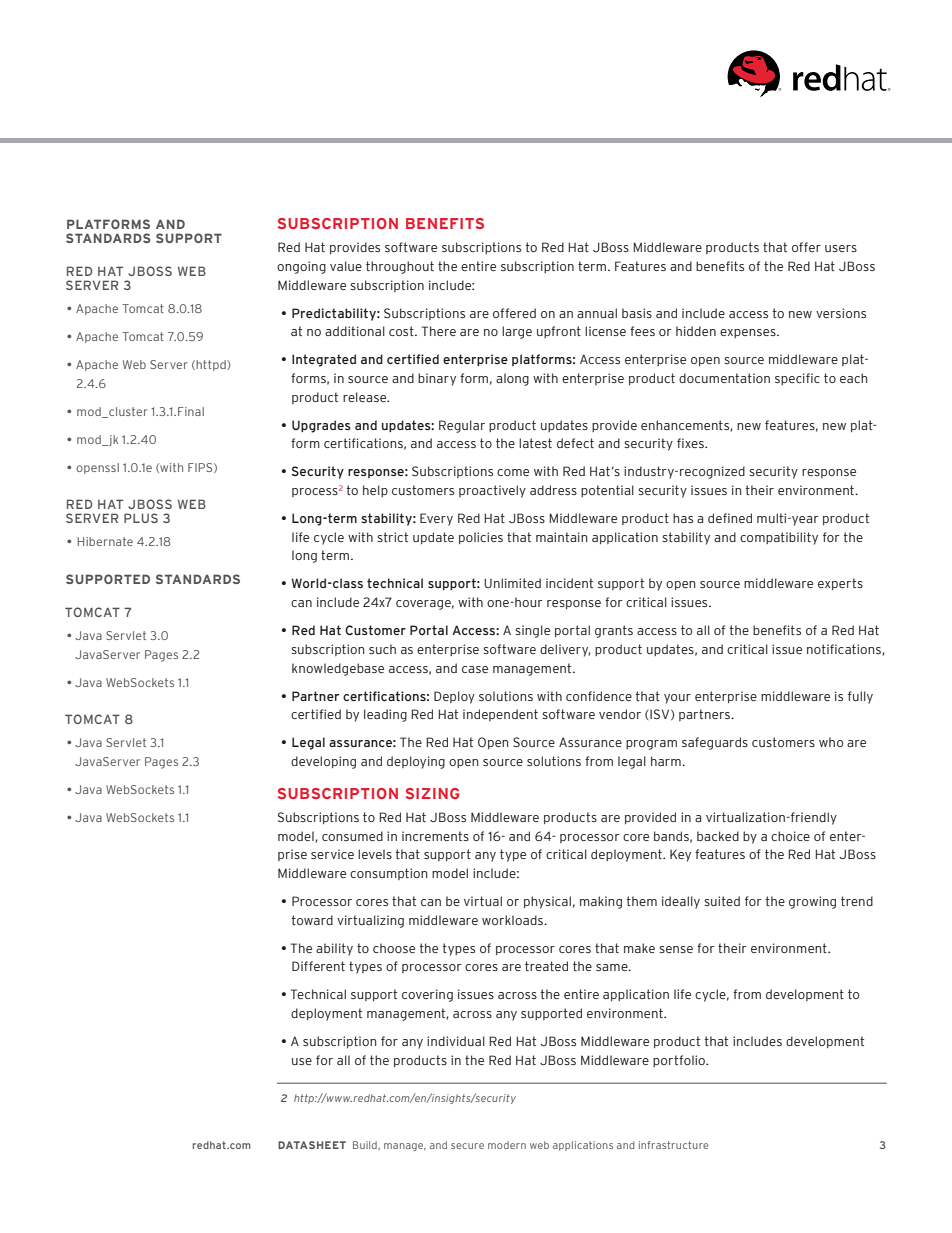 This image has width=952, height=1233. I want to click on compatibility, so click(779, 538).
